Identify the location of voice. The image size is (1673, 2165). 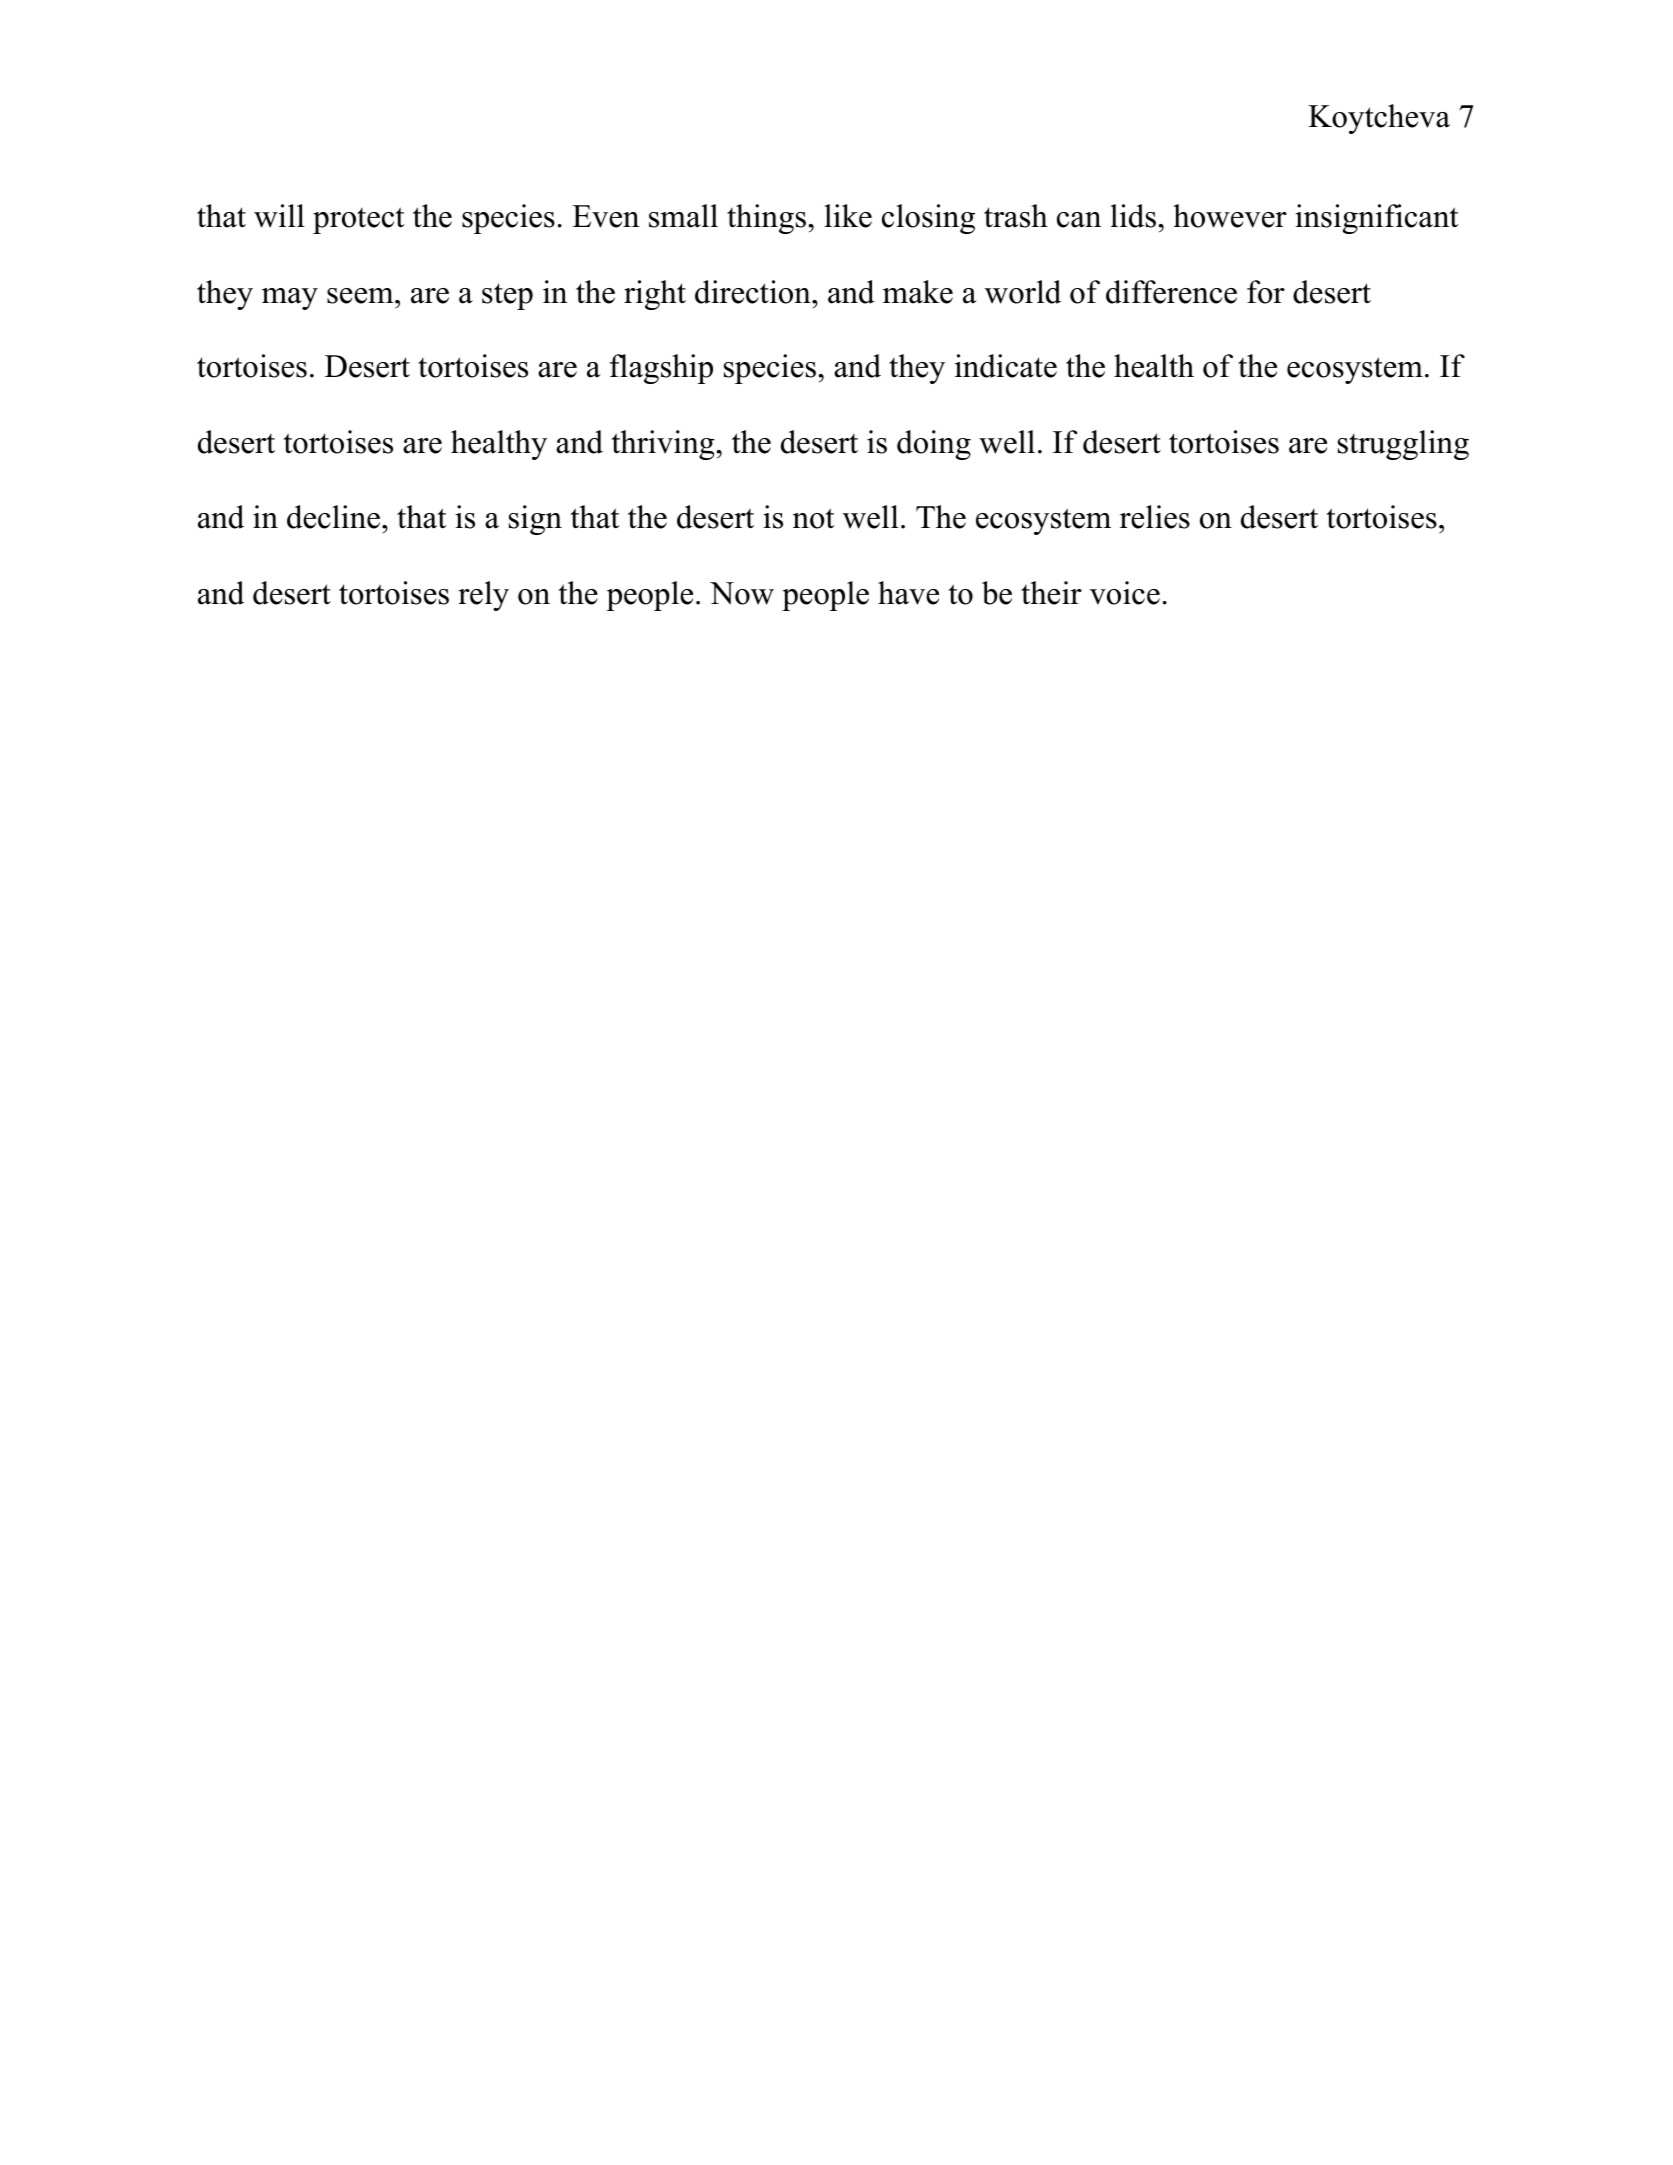
(1125, 593).
